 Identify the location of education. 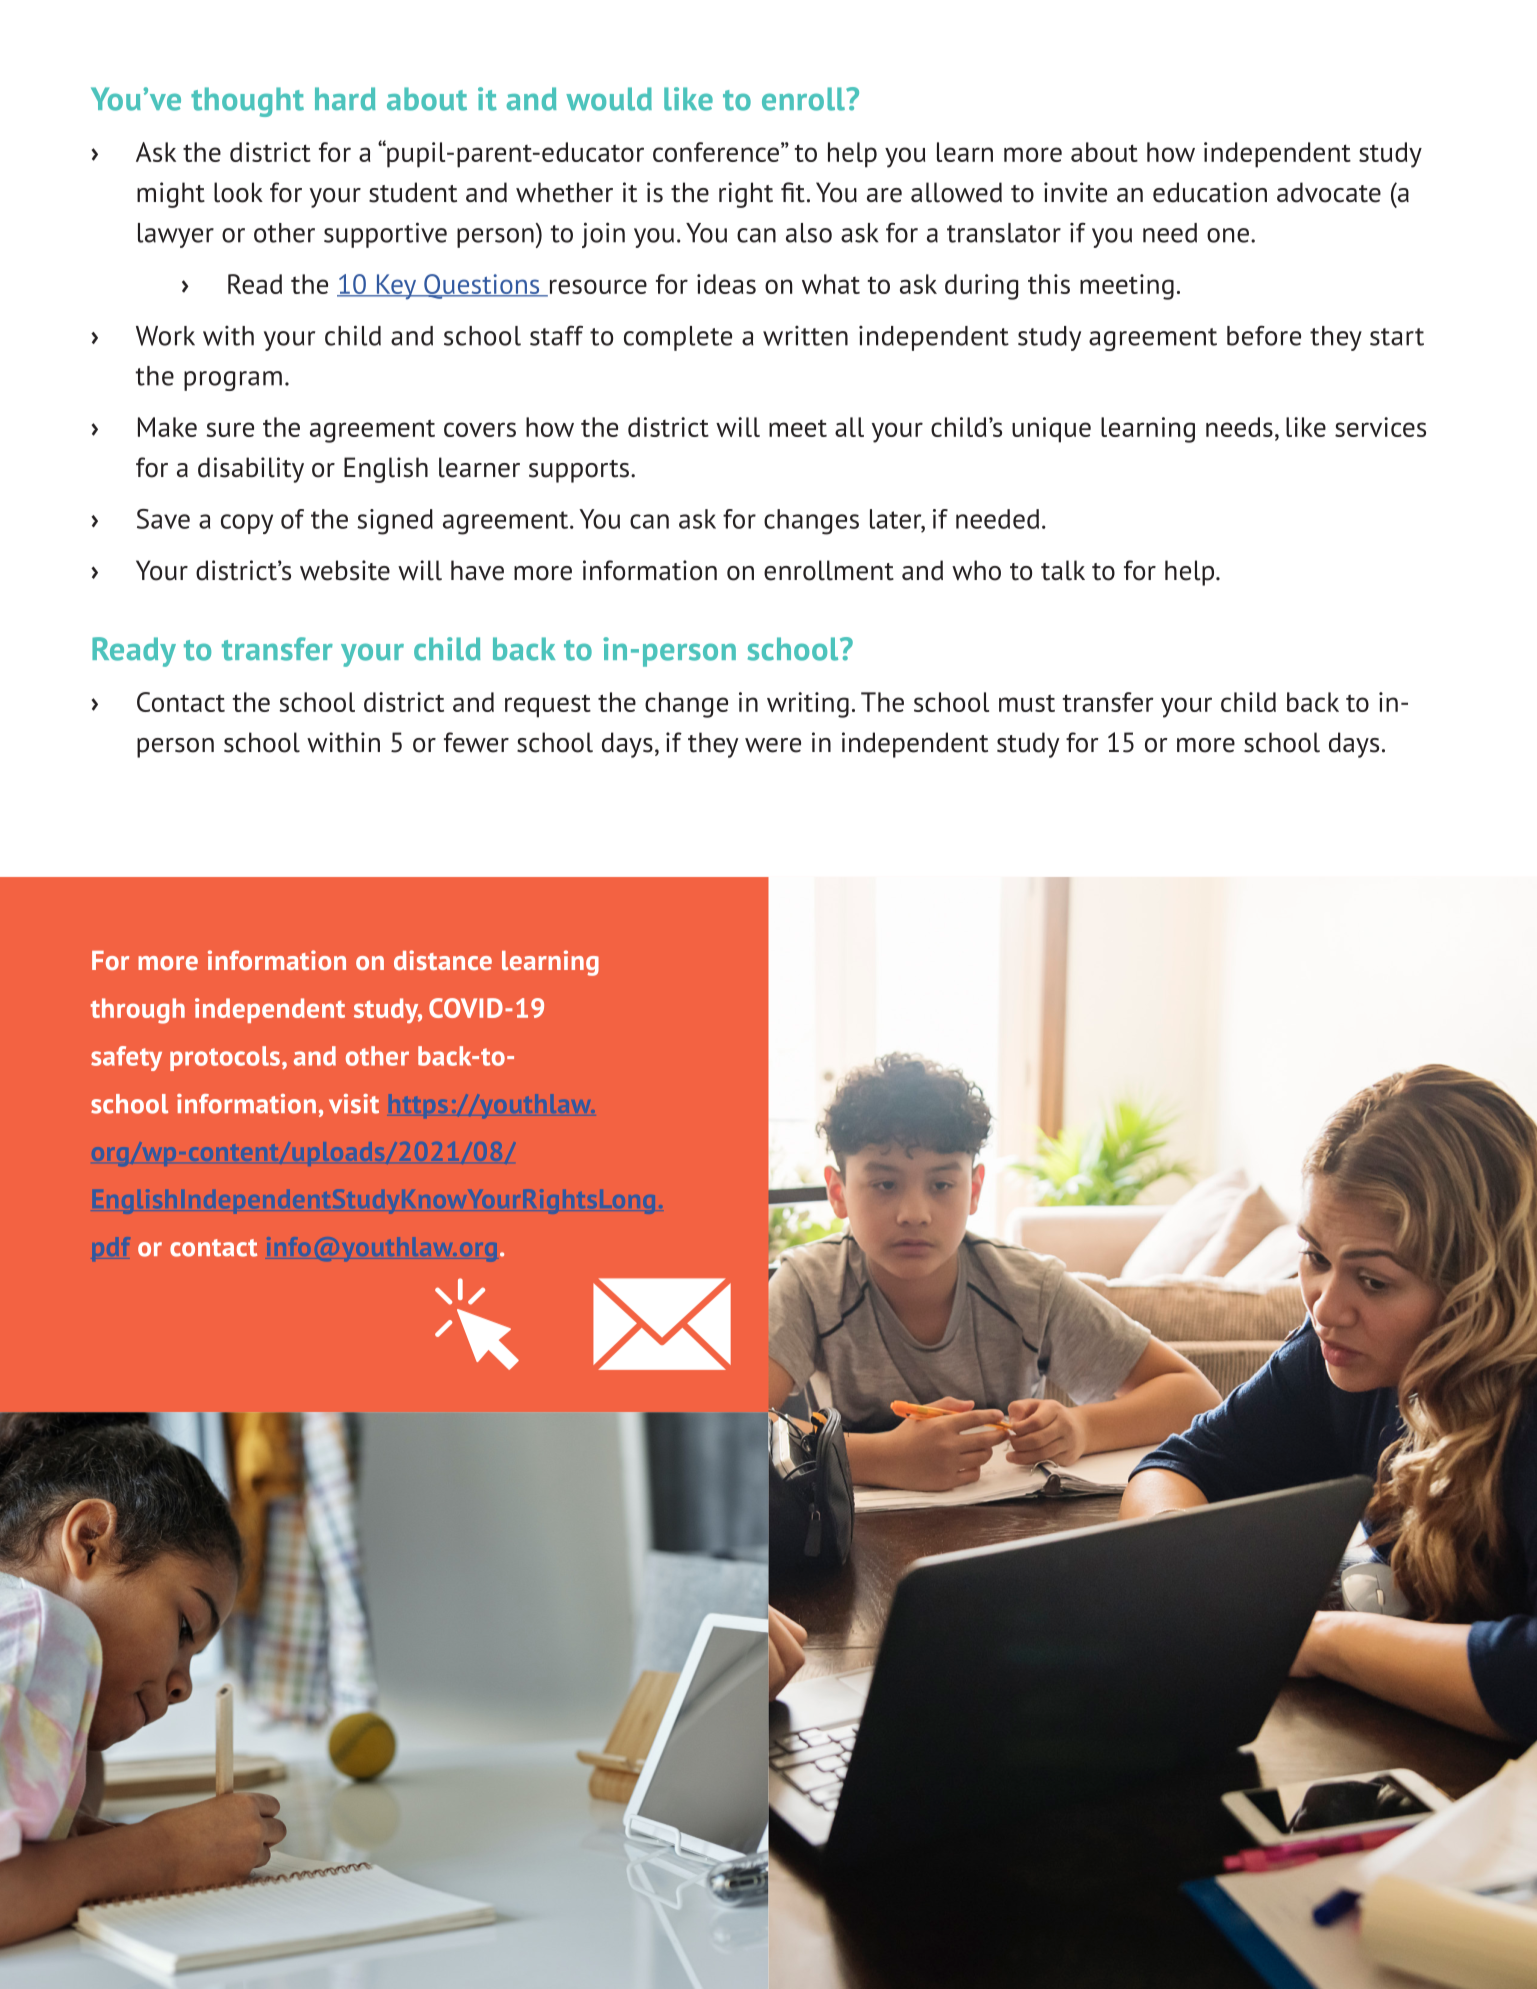
(1210, 192).
